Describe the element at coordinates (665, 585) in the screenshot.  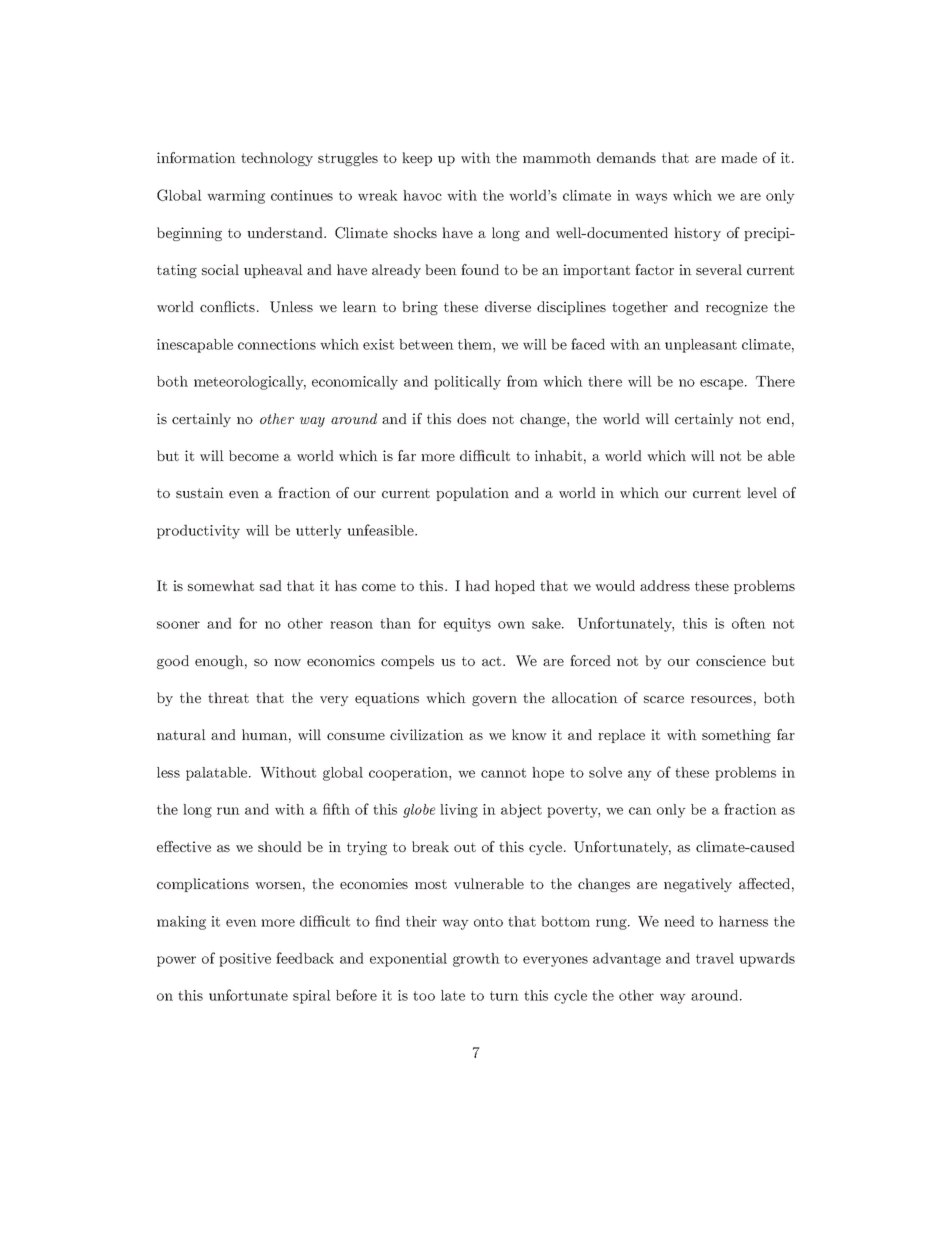
I see `address` at that location.
